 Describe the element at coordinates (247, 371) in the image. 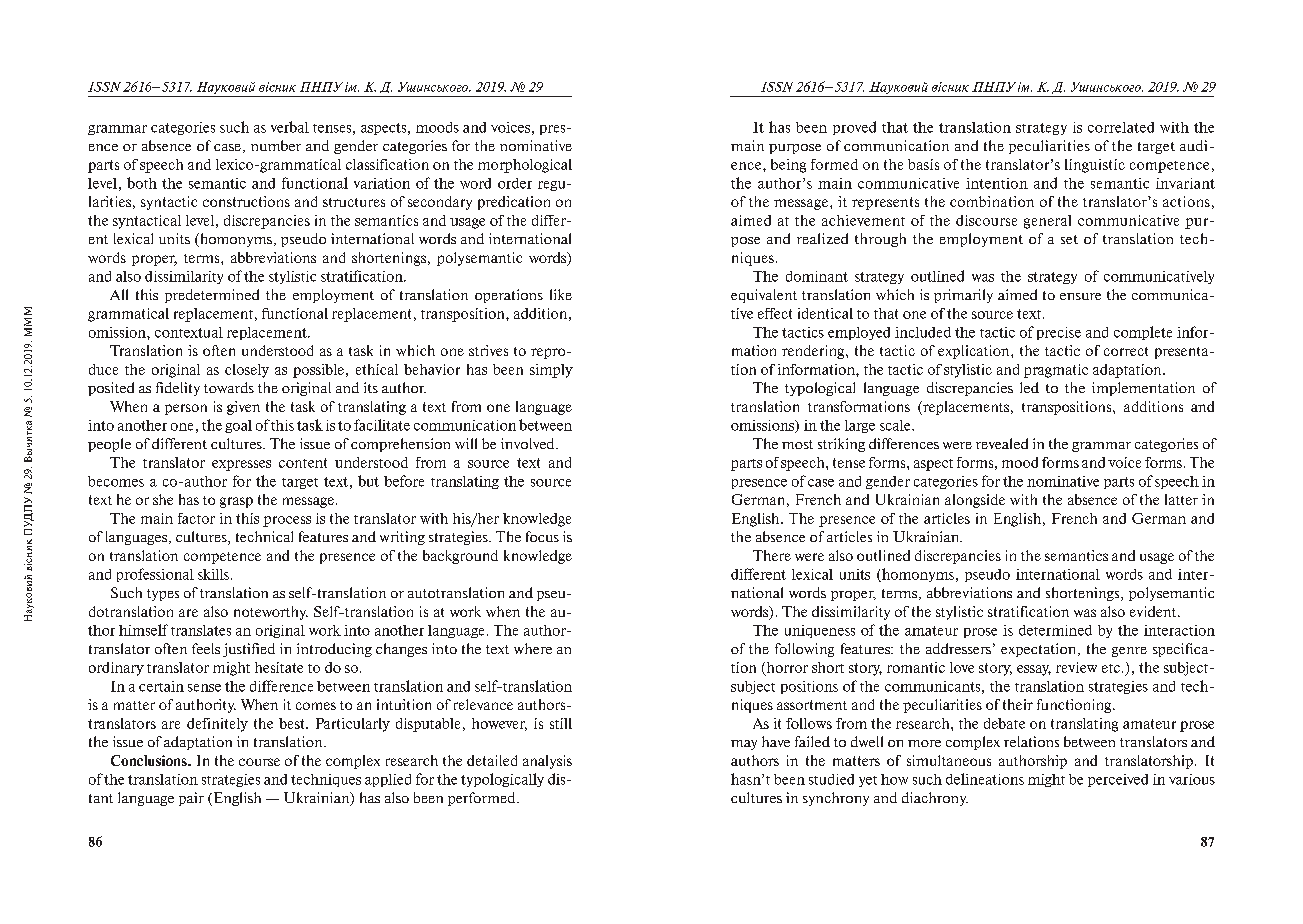

I see `closely` at that location.
